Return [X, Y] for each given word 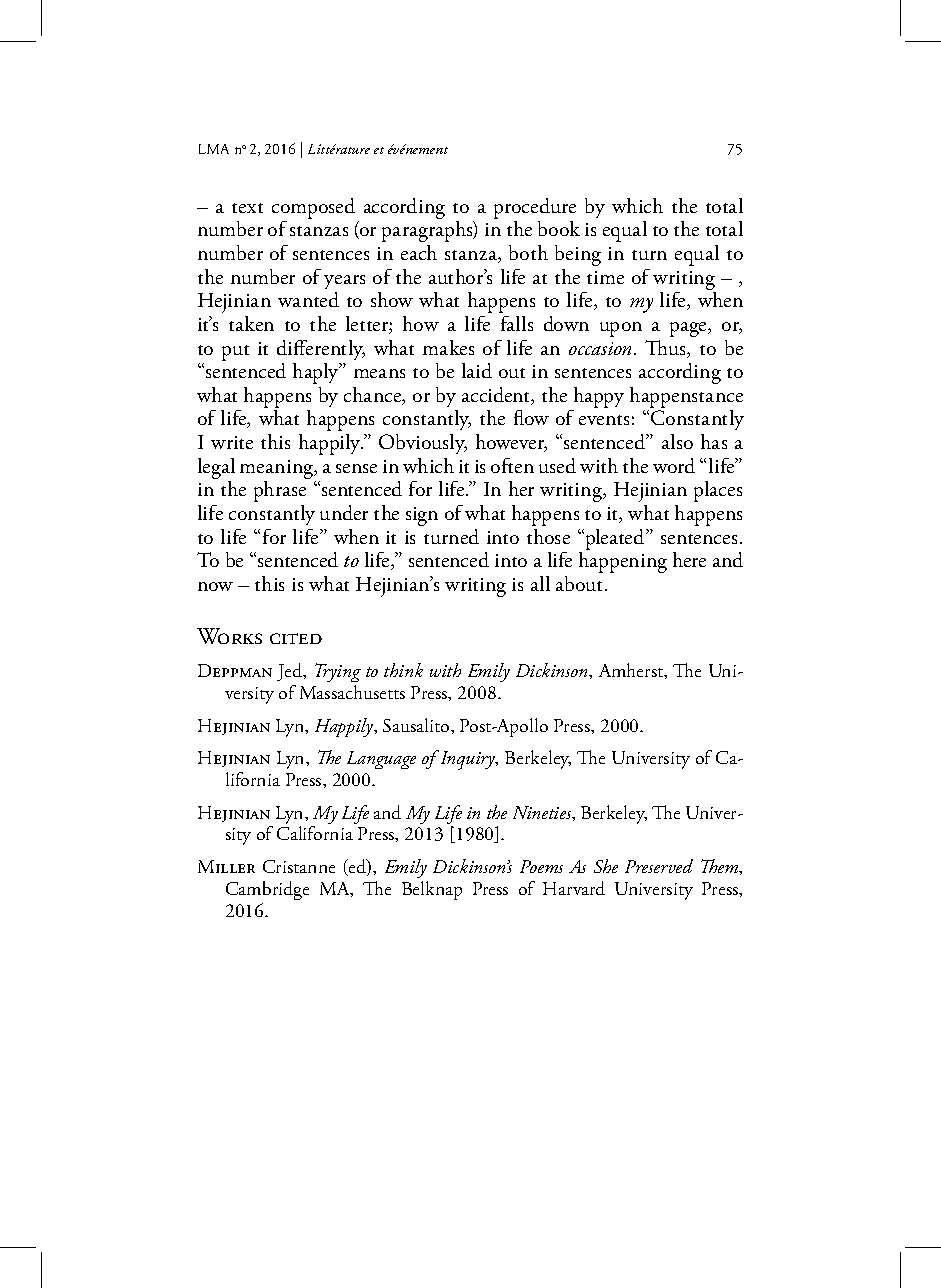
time [605, 277]
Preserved [659, 866]
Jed [290, 672]
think [403, 670]
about [581, 583]
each [419, 252]
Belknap [432, 890]
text [247, 208]
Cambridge [267, 890]
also [677, 441]
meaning [278, 469]
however [511, 443]
